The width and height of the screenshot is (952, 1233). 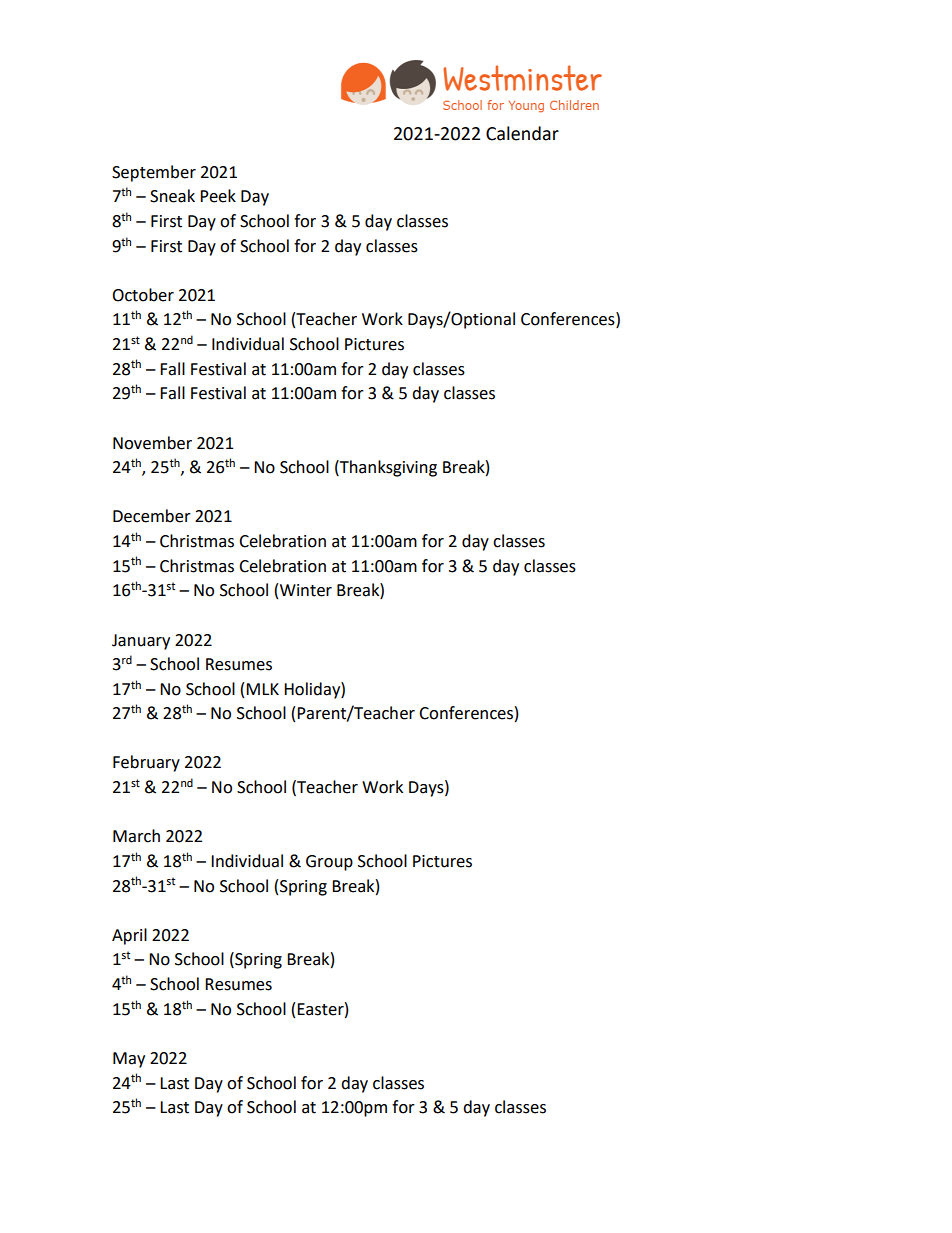 What do you see at coordinates (329, 863) in the screenshot?
I see `Group` at bounding box center [329, 863].
